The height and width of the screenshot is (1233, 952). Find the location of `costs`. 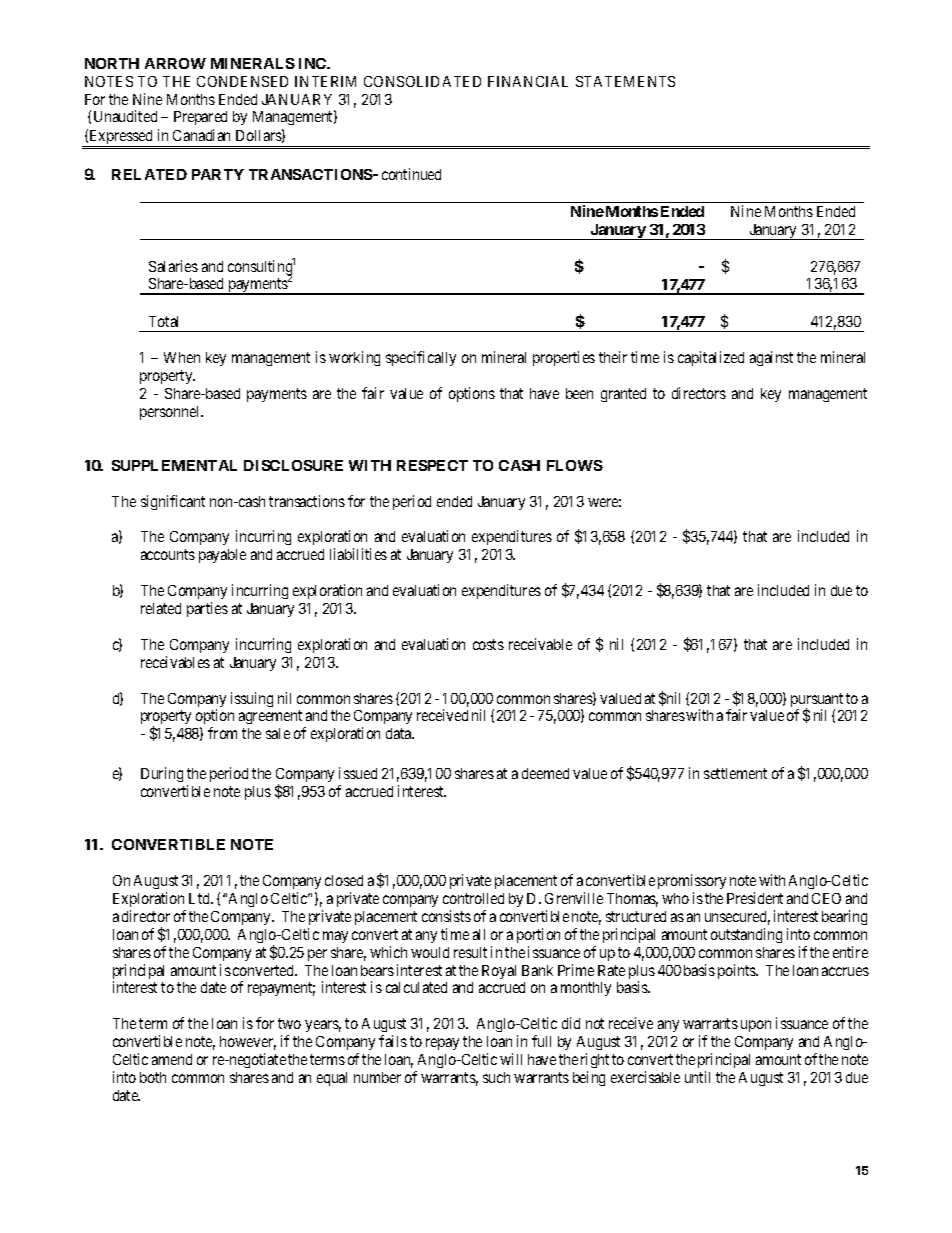

costs is located at coordinates (488, 644).
